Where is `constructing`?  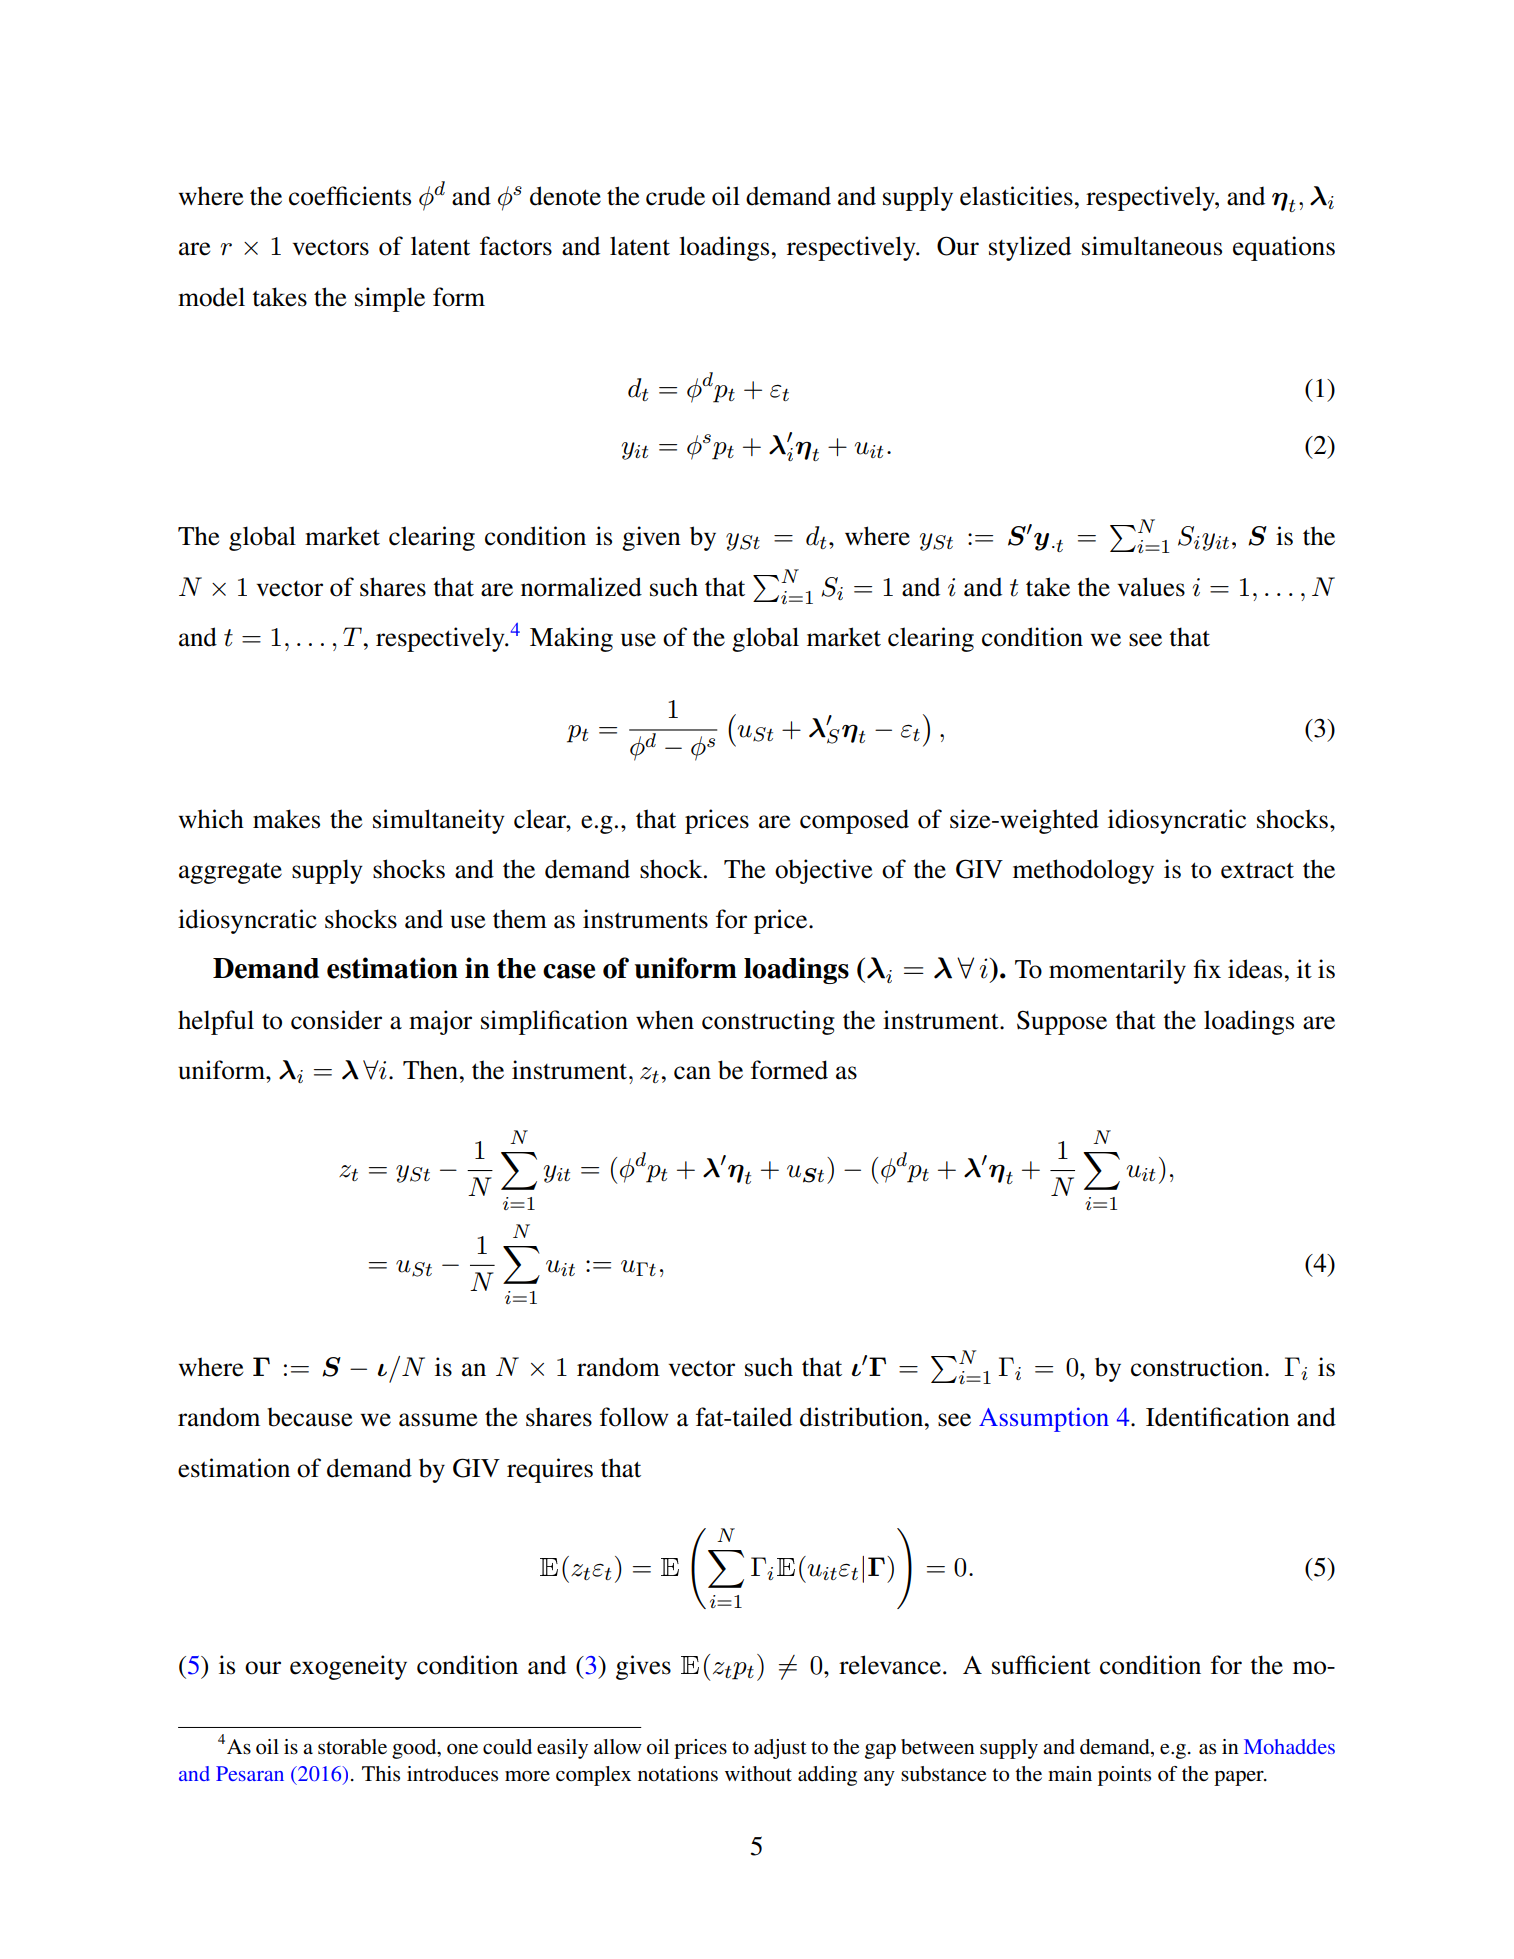 constructing is located at coordinates (768, 1022).
